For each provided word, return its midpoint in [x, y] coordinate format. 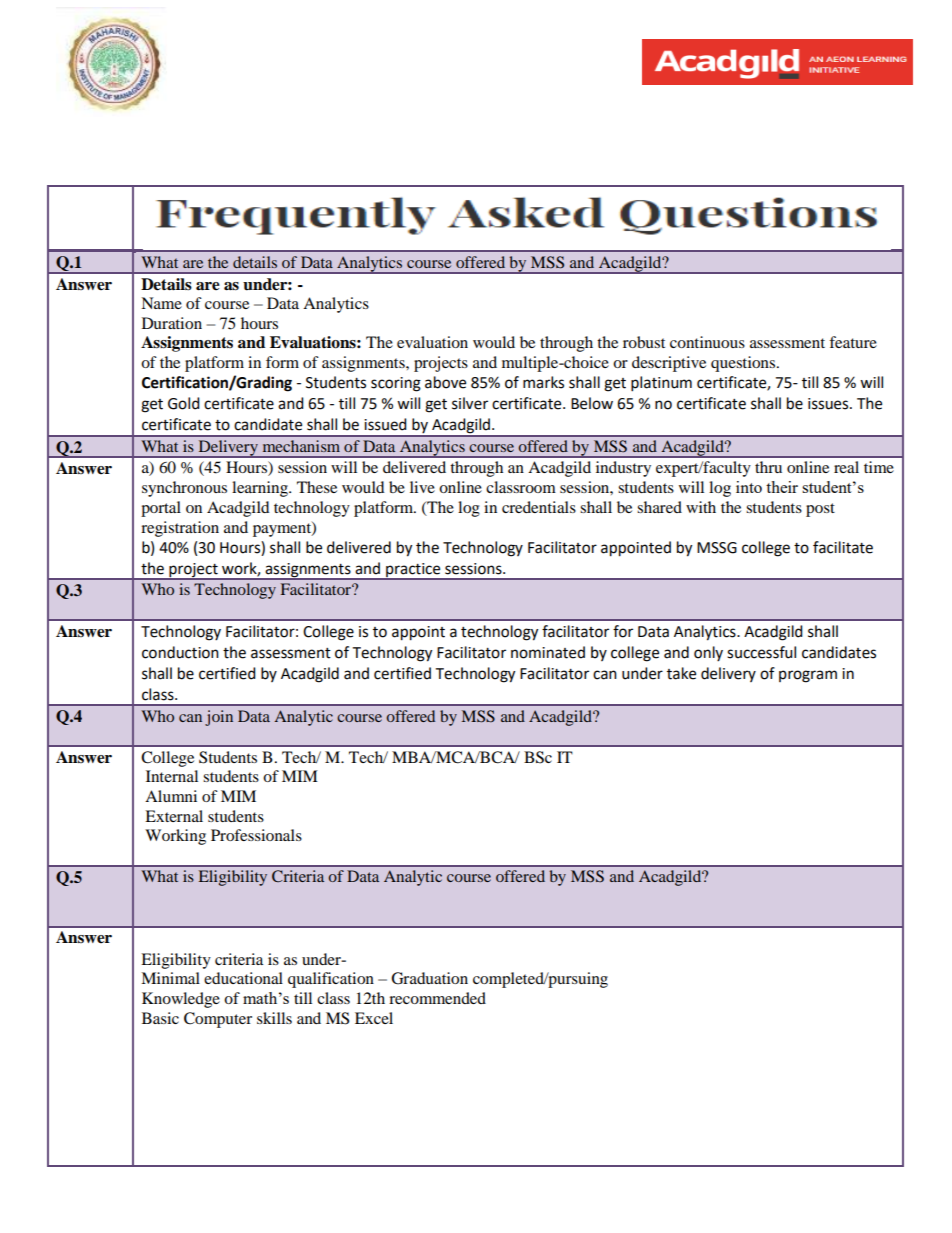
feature [853, 342]
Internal [172, 776]
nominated [548, 652]
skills [274, 1018]
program [808, 676]
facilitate [843, 547]
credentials [539, 507]
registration [180, 529]
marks [543, 382]
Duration [172, 323]
